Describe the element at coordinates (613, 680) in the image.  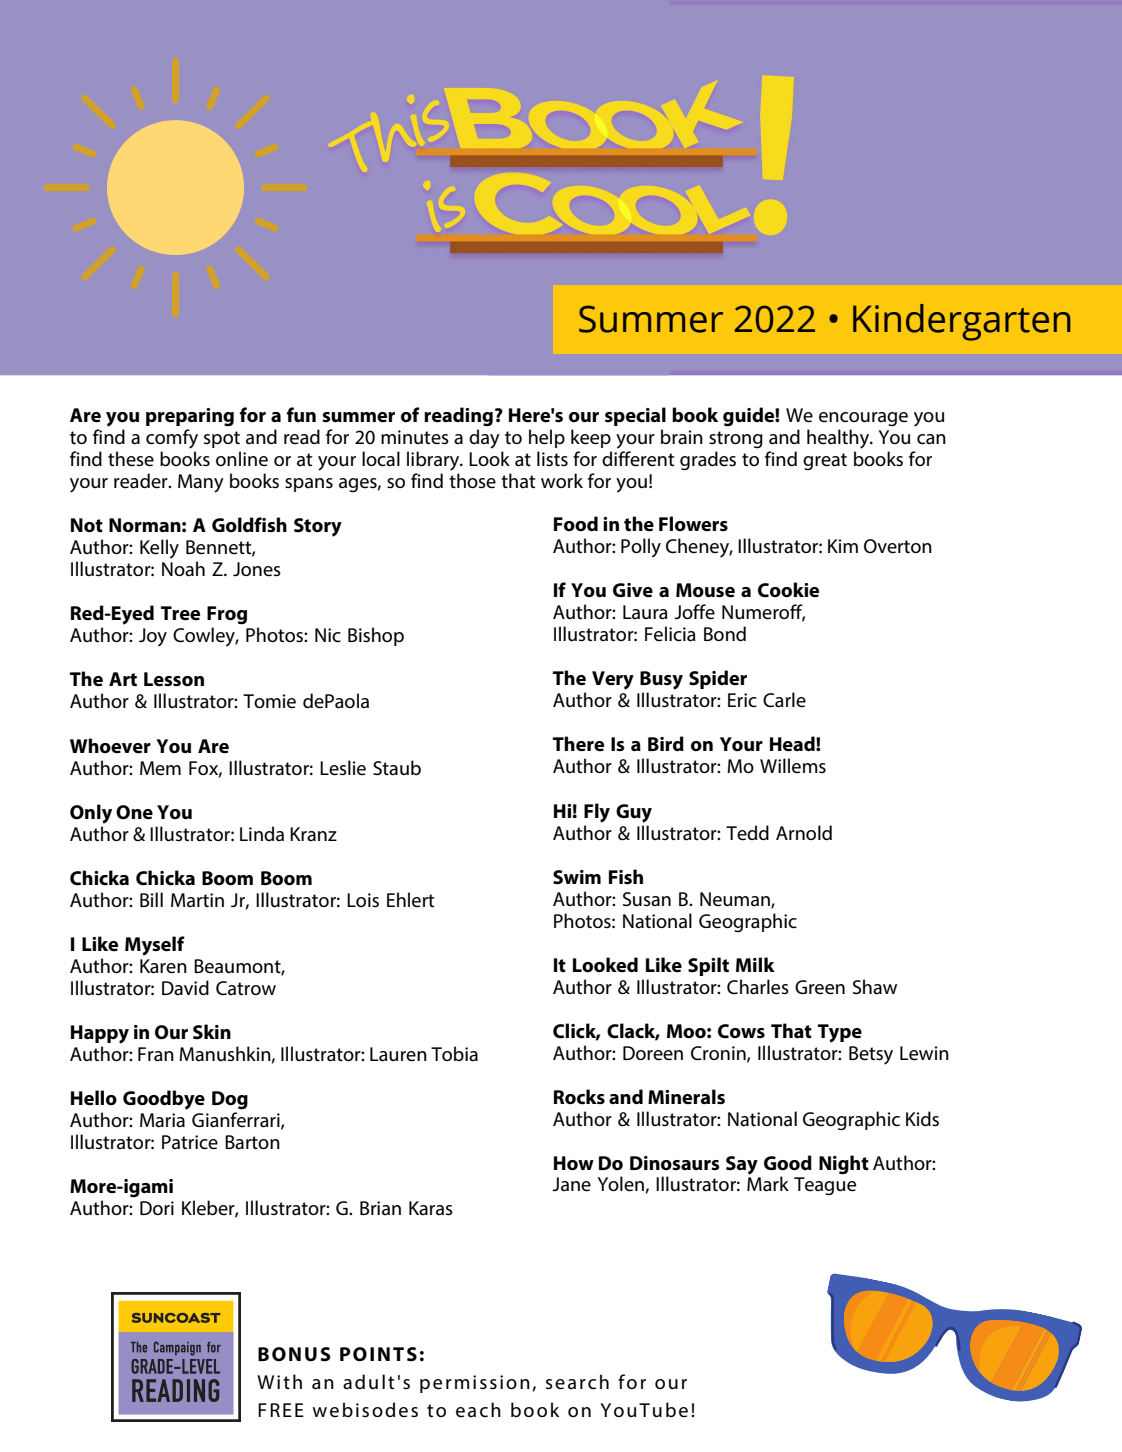
I see `Very` at that location.
